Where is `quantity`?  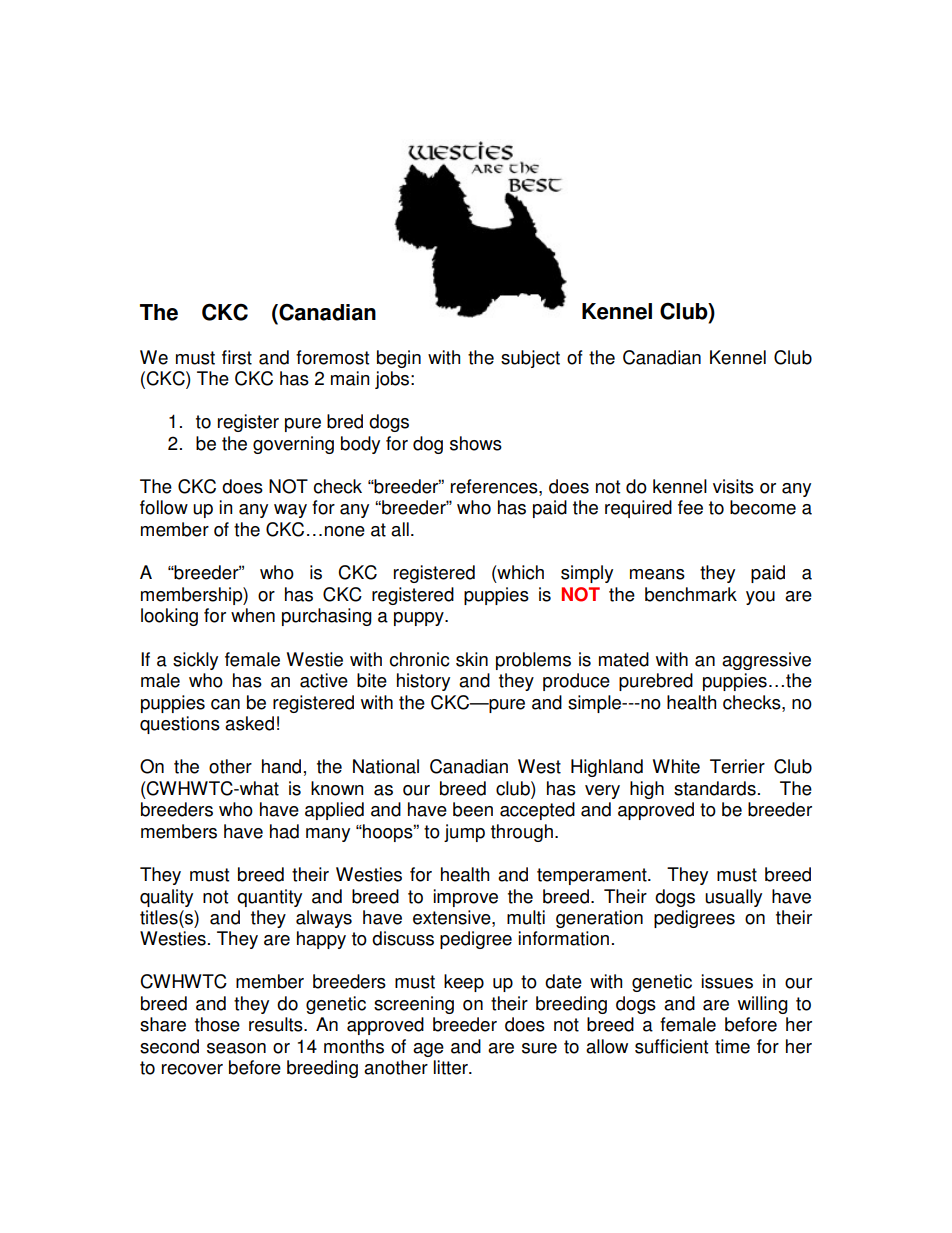
quantity is located at coordinates (269, 898).
